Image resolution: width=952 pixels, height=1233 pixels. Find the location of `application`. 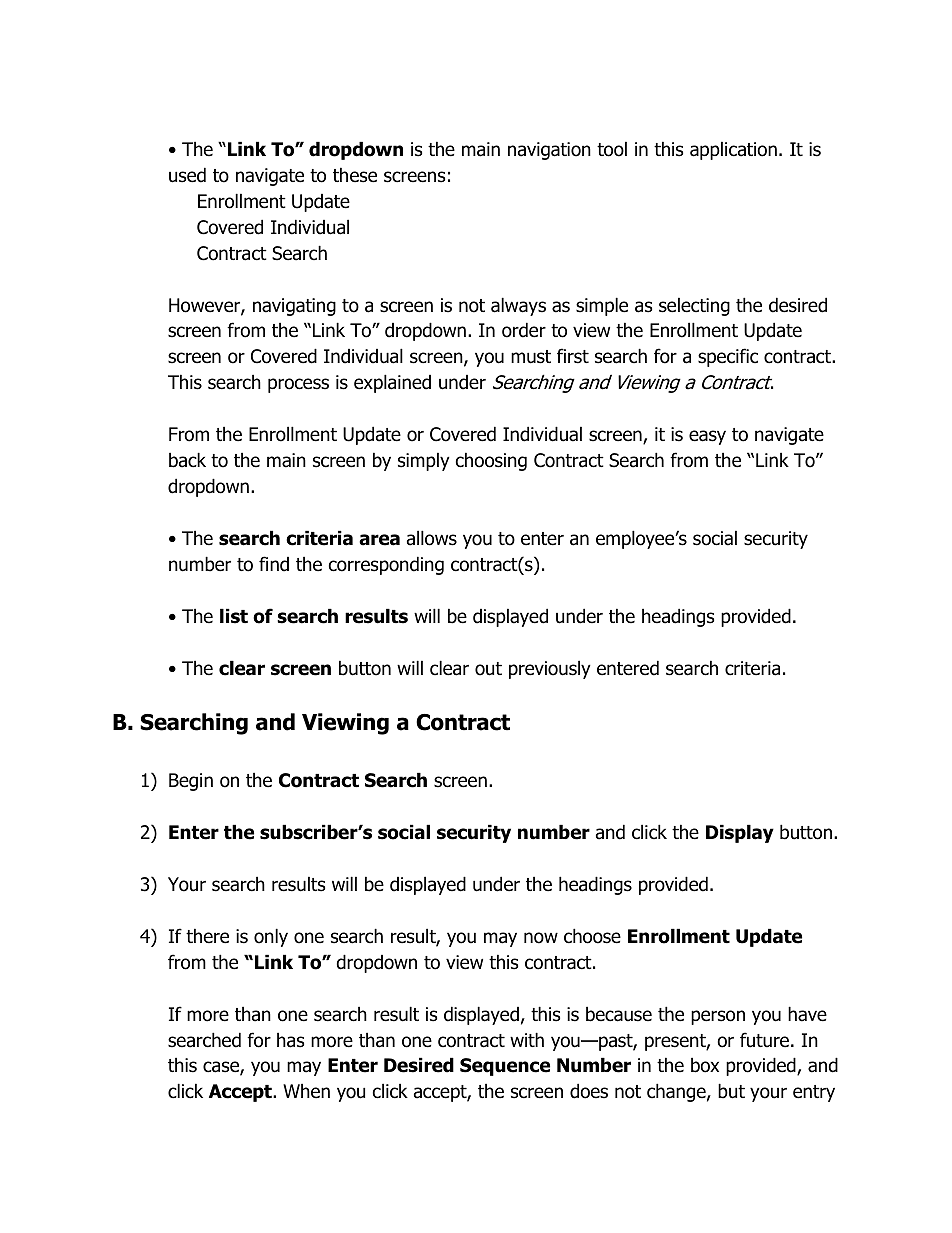

application is located at coordinates (733, 150).
